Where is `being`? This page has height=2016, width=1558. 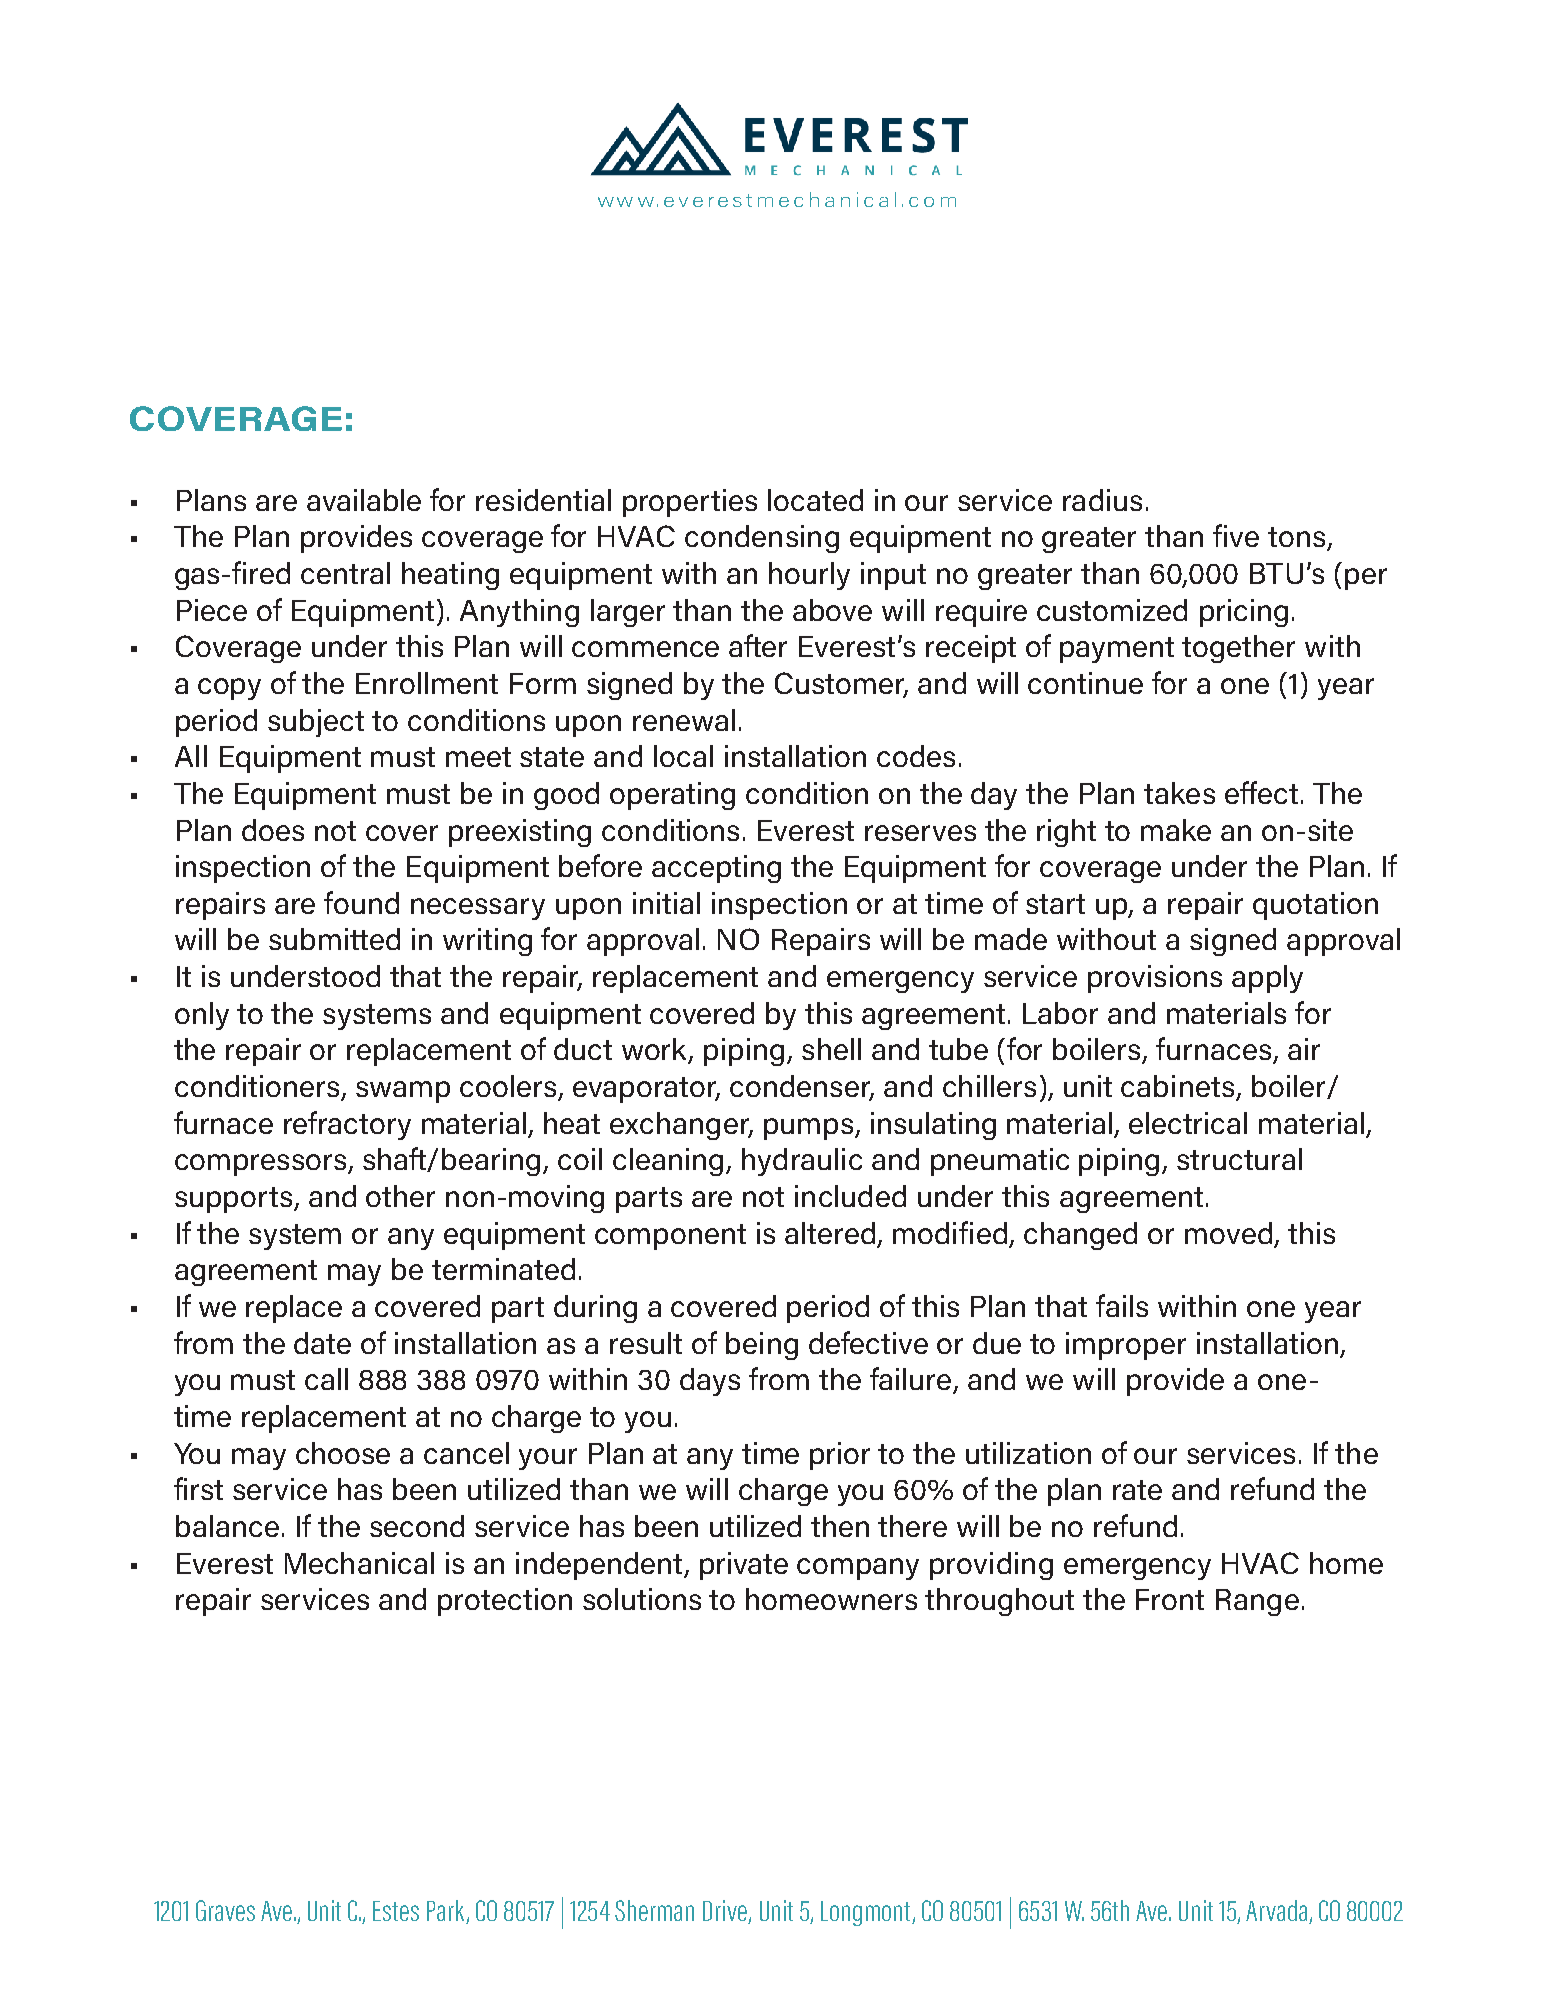 being is located at coordinates (762, 1346).
